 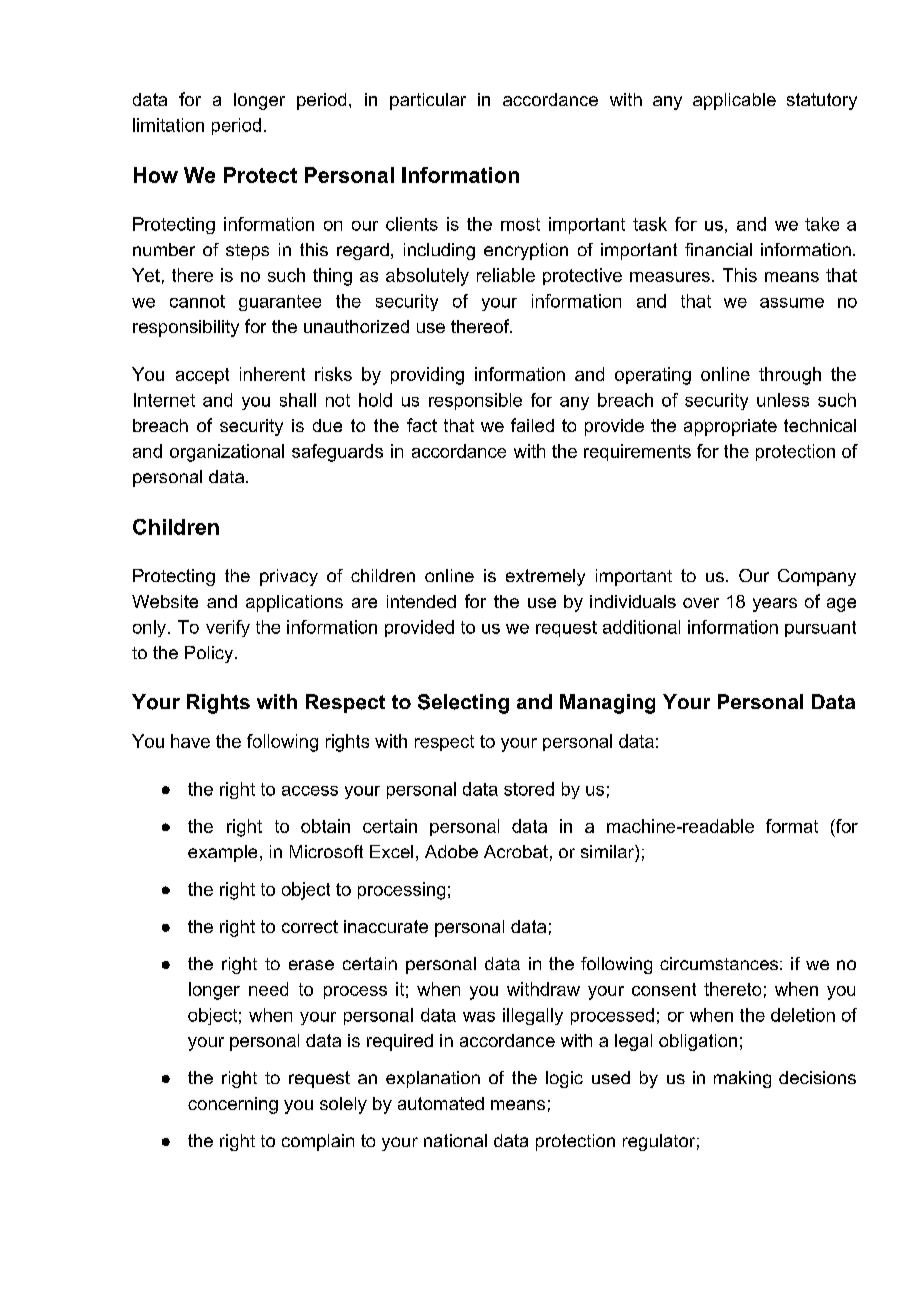 I want to click on Acrobat, so click(x=516, y=851).
